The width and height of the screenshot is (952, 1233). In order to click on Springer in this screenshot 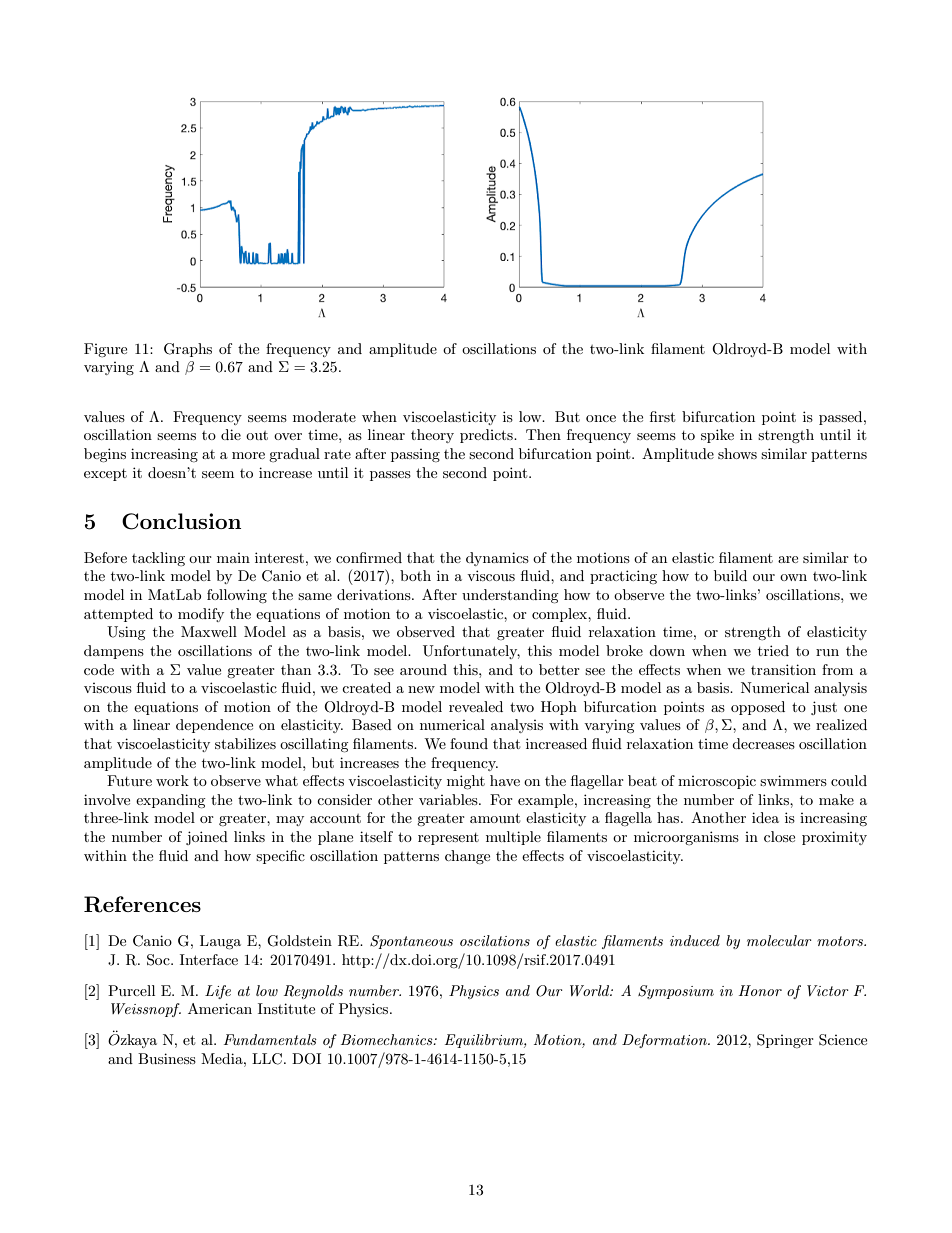, I will do `click(785, 1041)`.
